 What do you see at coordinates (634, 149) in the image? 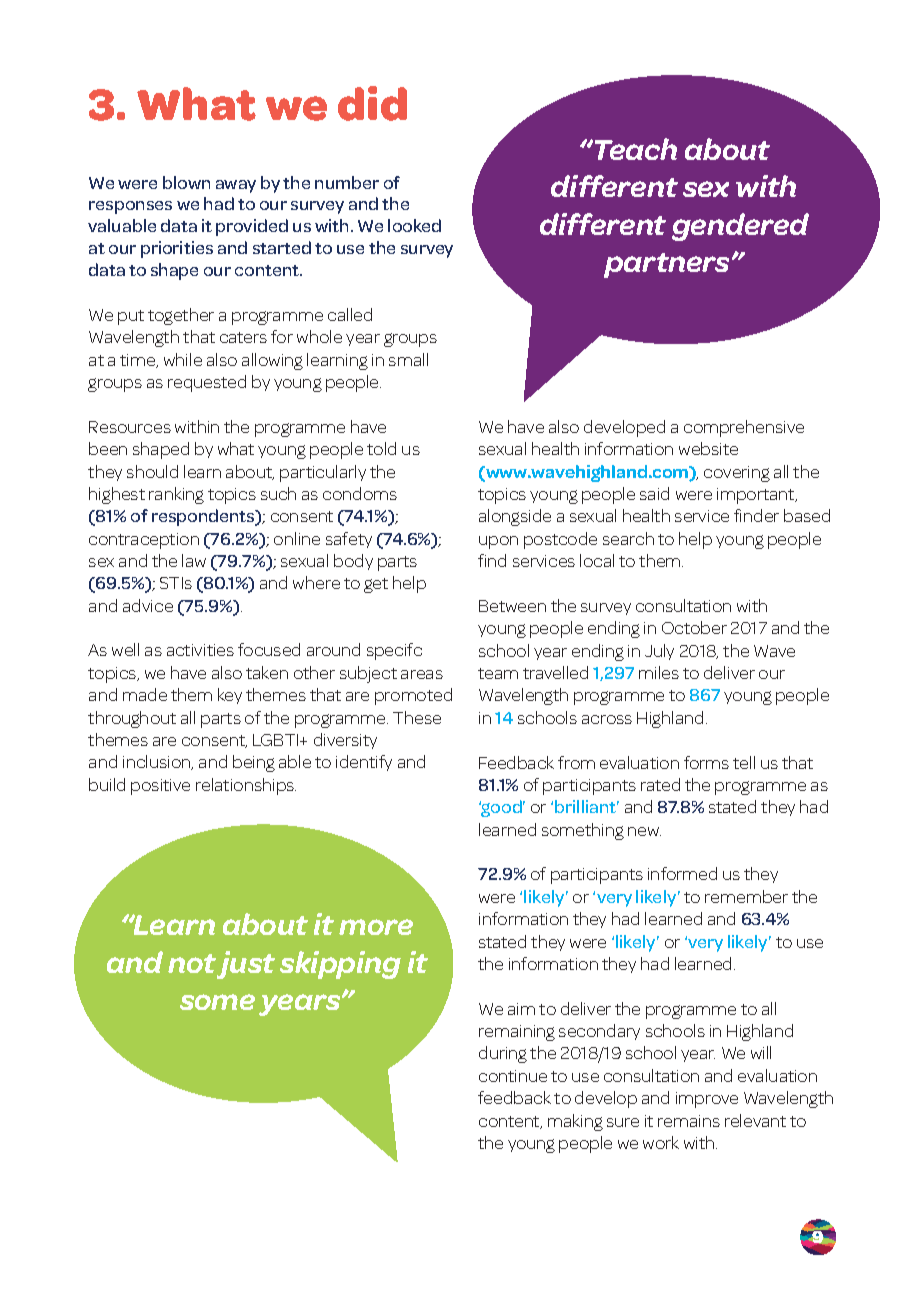
I see `Teach` at bounding box center [634, 149].
